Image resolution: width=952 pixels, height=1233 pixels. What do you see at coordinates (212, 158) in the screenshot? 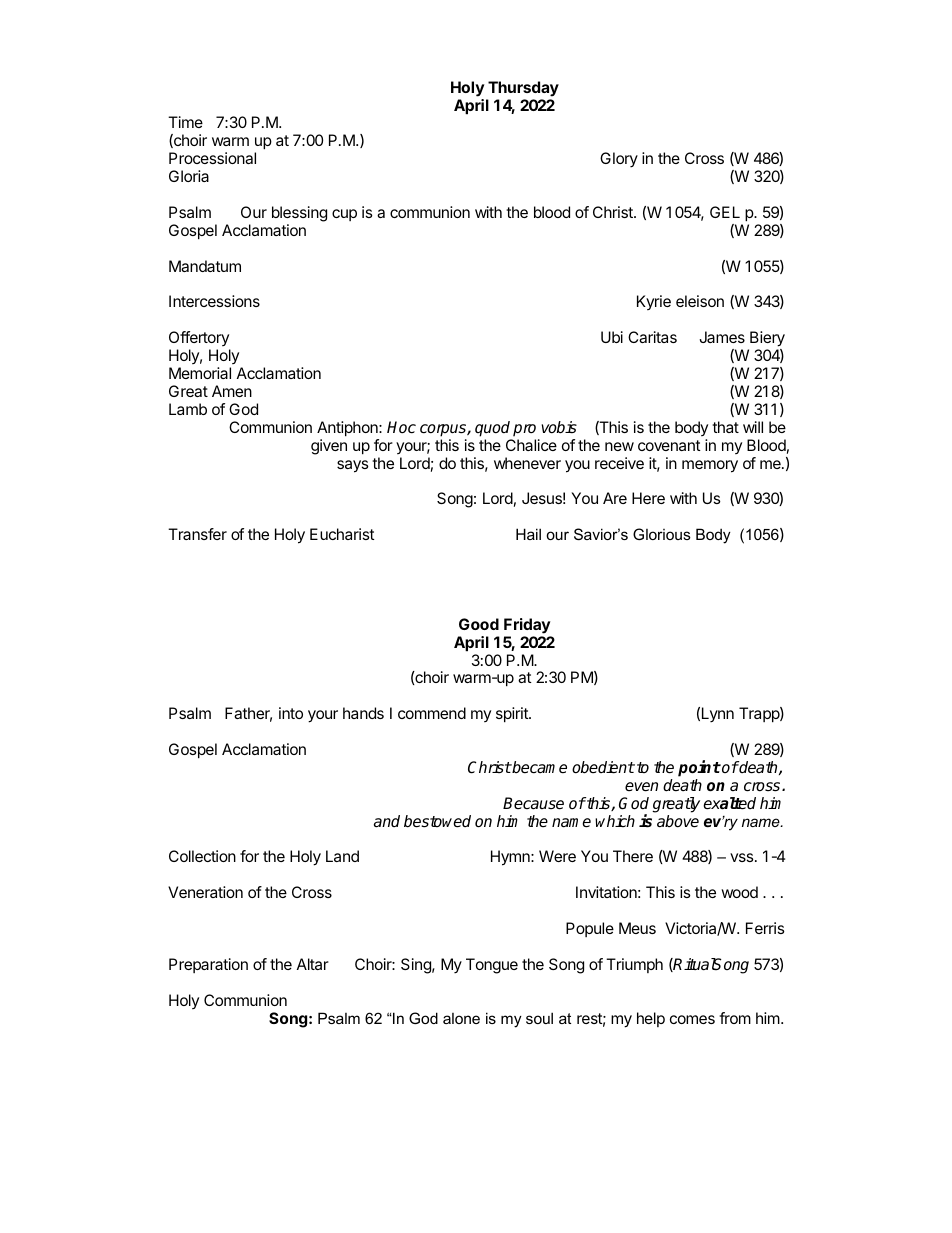
I see `Processional` at bounding box center [212, 158].
